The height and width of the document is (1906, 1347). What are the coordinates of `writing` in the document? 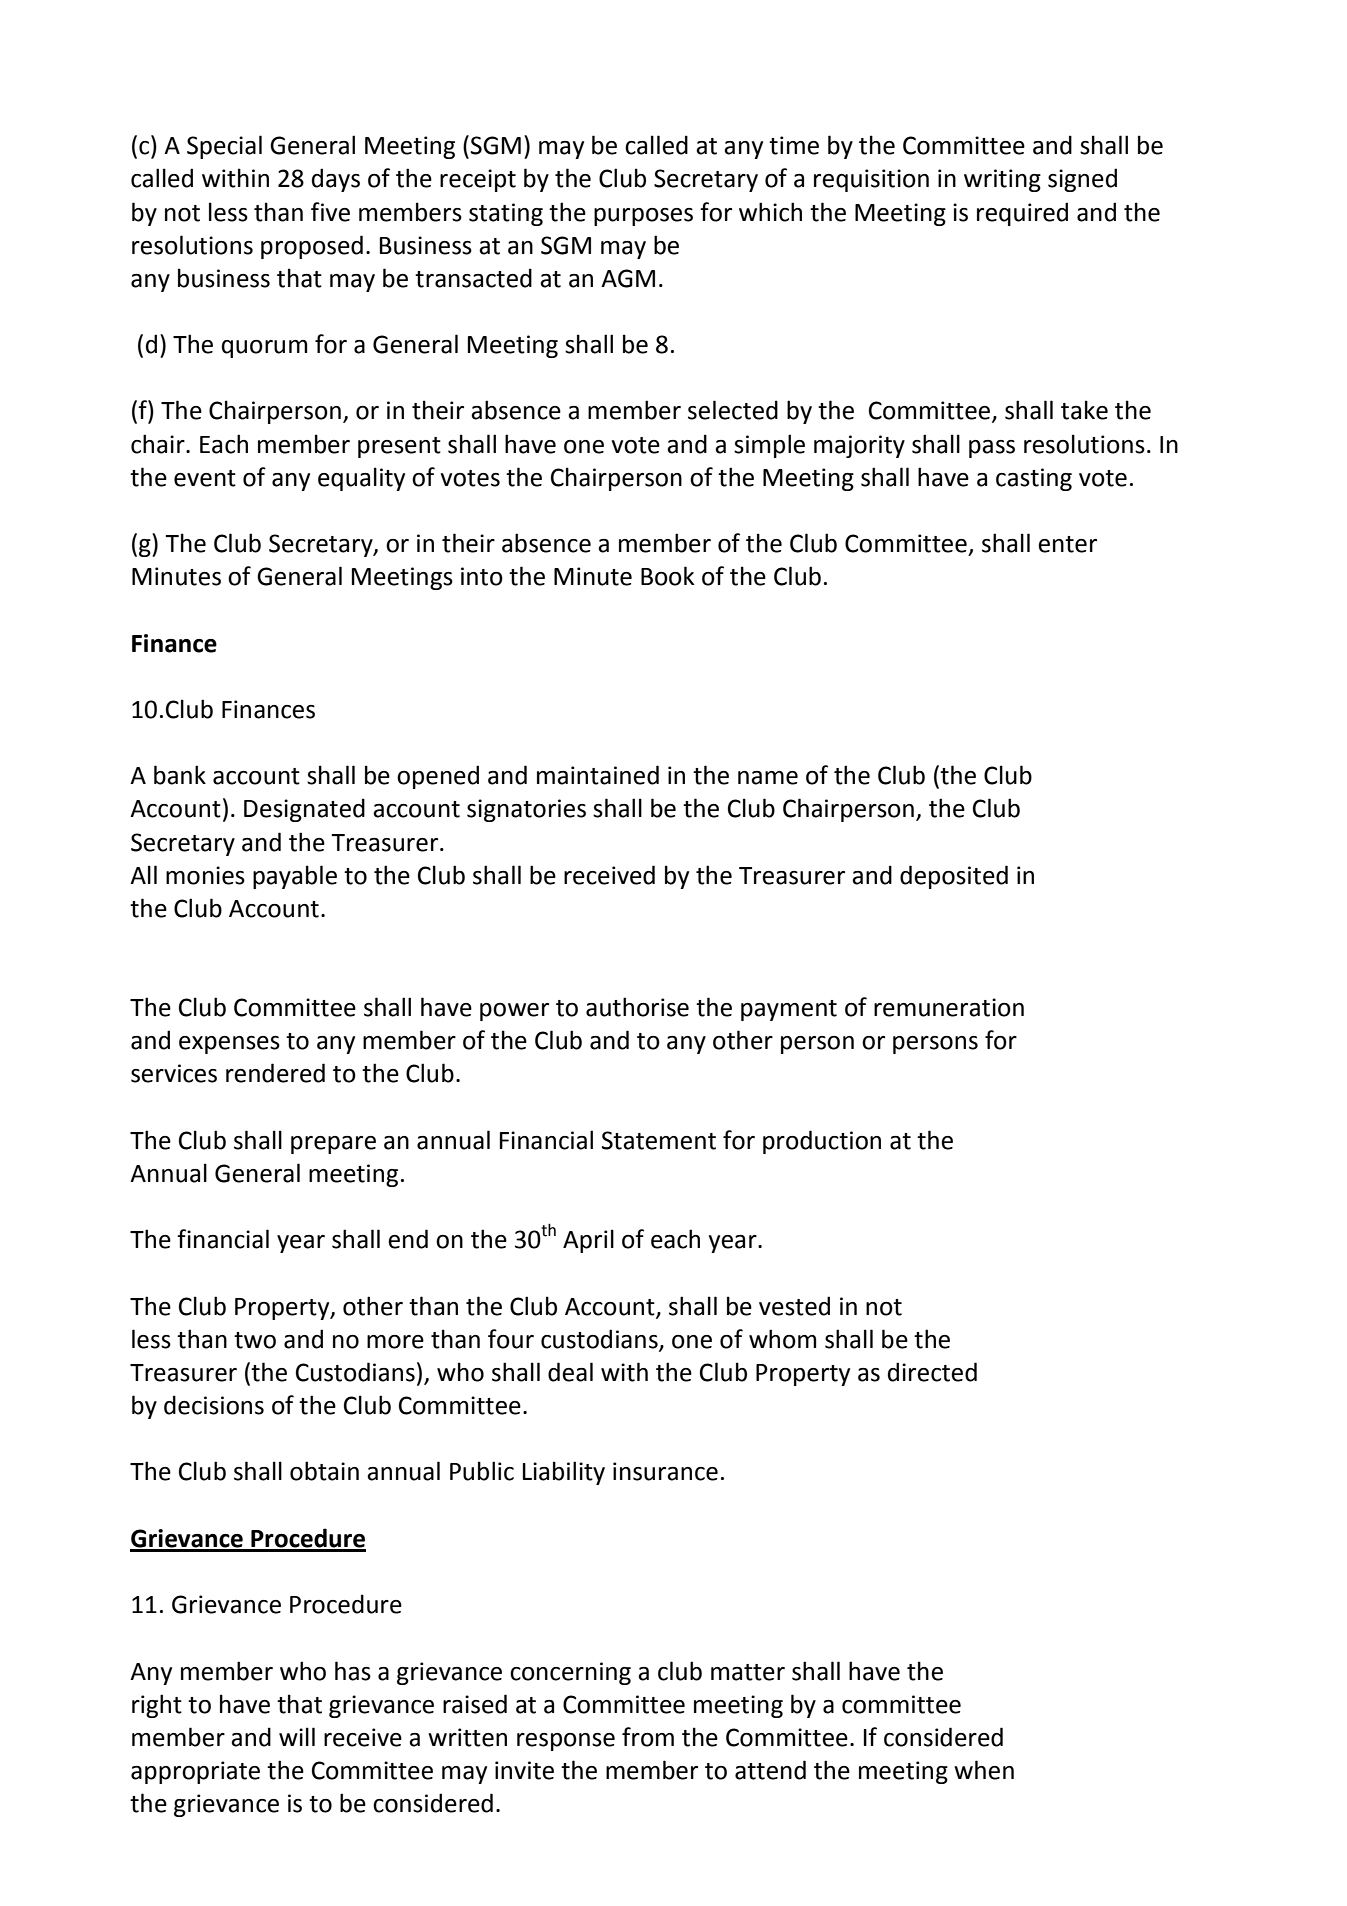 It's located at (1002, 180).
